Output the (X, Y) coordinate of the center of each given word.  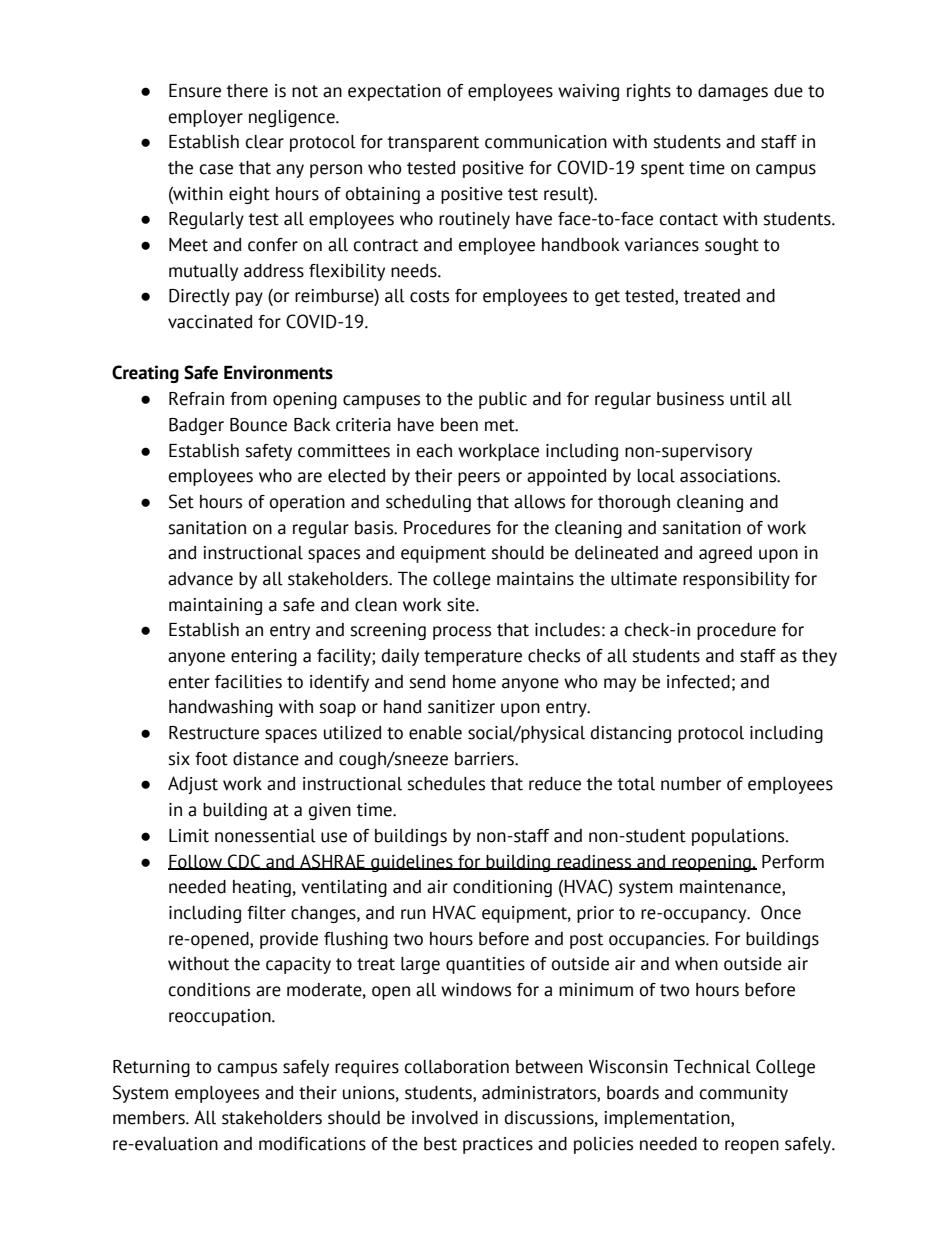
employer (206, 118)
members (150, 1118)
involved (445, 1118)
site (462, 605)
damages (733, 92)
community (744, 1094)
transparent (433, 144)
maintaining (215, 606)
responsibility (736, 580)
